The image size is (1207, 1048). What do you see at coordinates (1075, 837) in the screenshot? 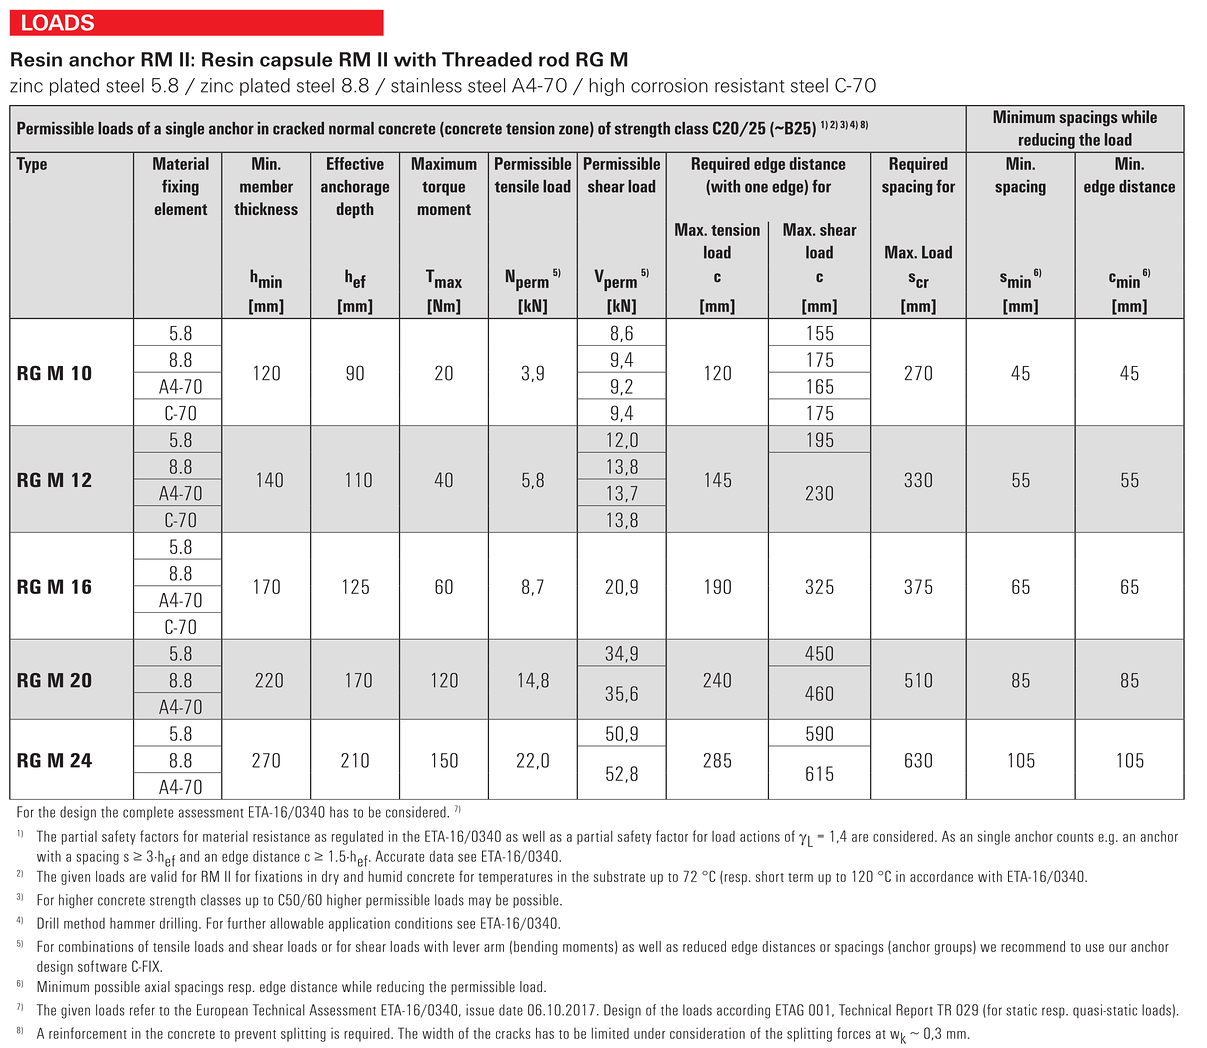
I see `counts` at bounding box center [1075, 837].
